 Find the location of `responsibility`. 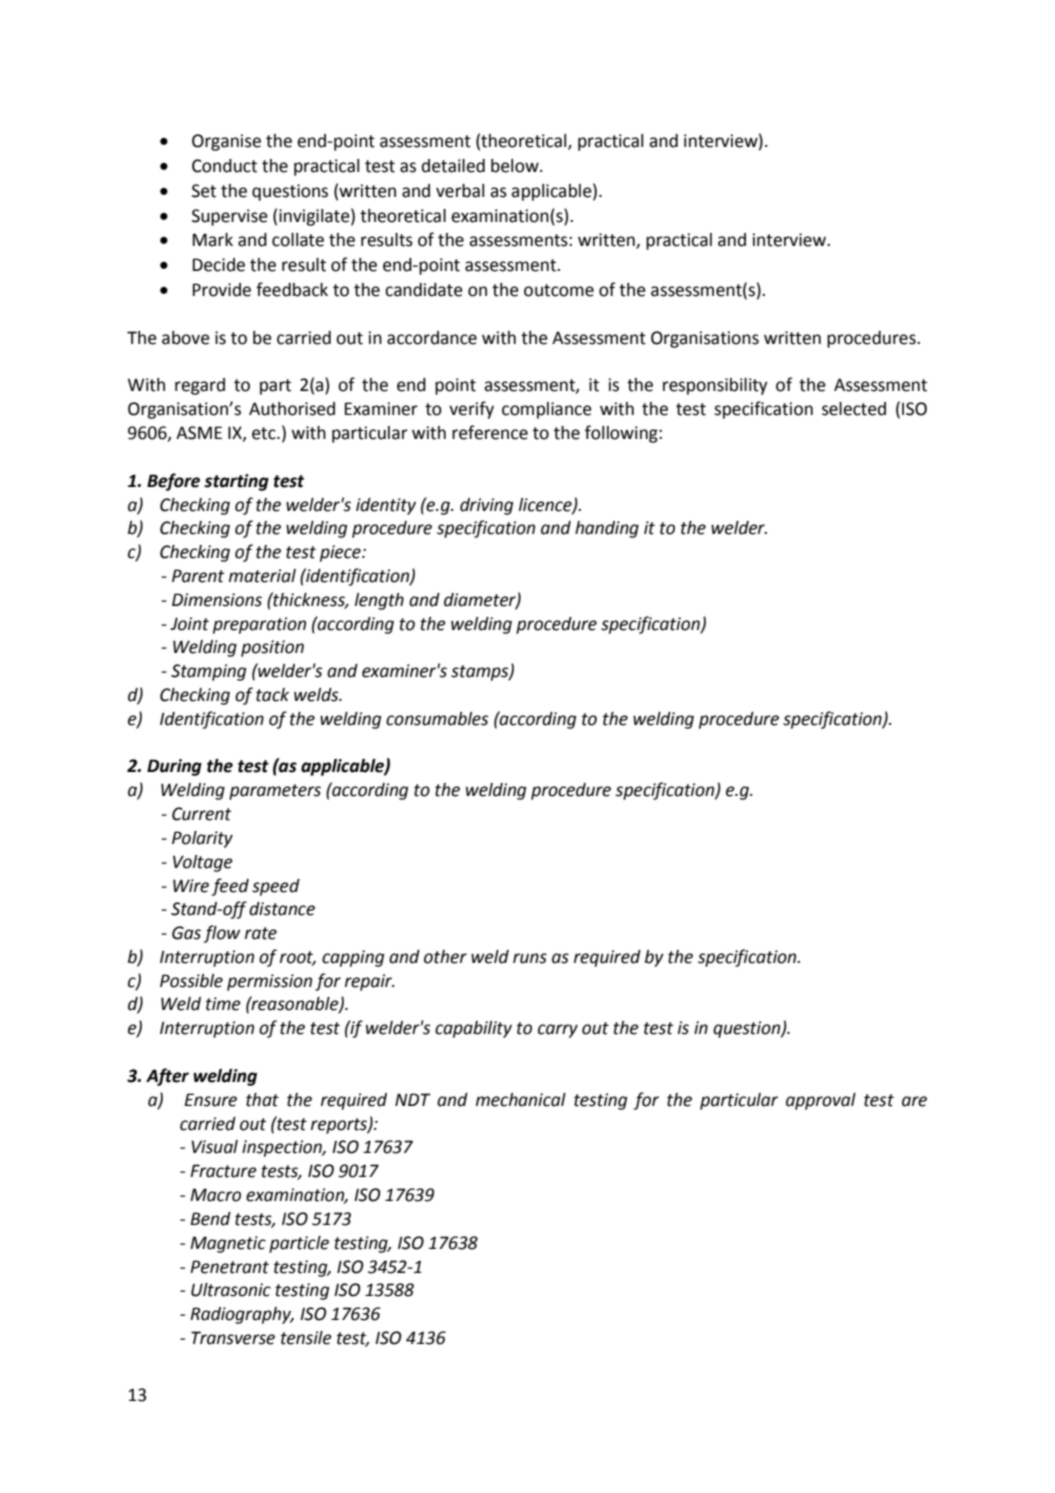

responsibility is located at coordinates (715, 386).
